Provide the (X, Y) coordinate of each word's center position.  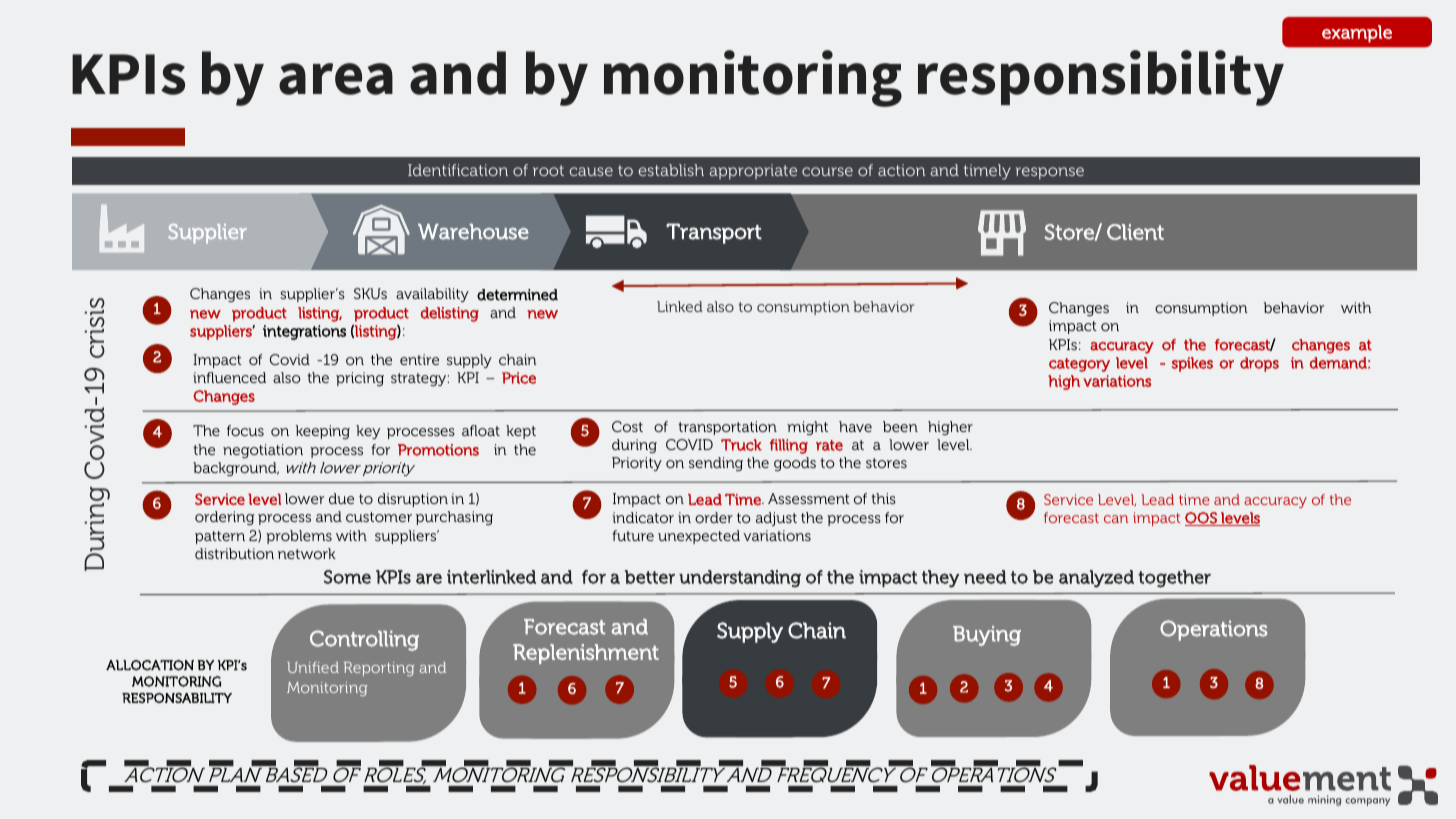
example (1357, 34)
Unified (313, 667)
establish (671, 170)
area (336, 79)
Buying (987, 636)
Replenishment (586, 654)
